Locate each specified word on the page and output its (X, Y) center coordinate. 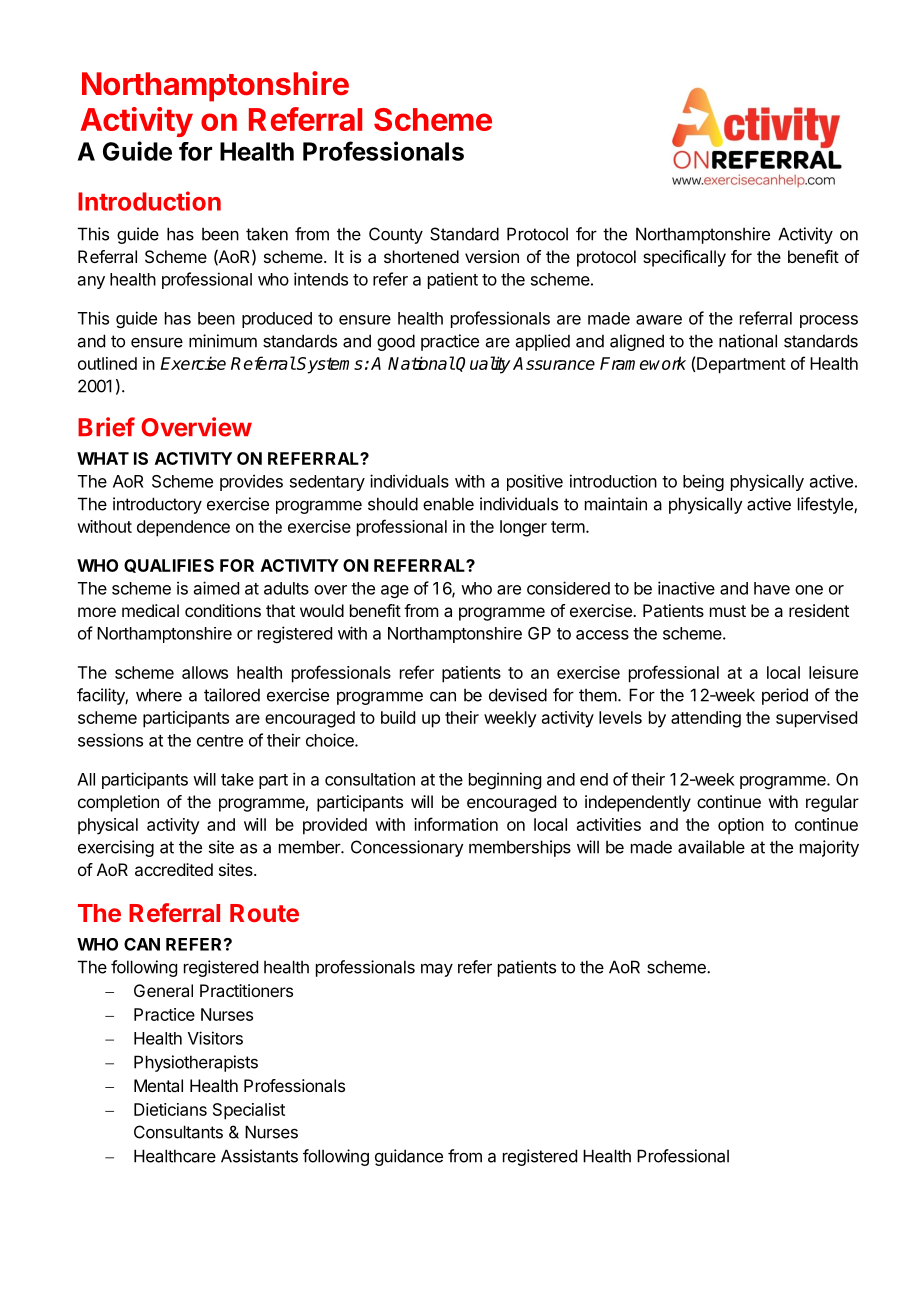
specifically (684, 258)
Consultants (178, 1132)
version (492, 256)
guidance (409, 1157)
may (437, 970)
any (91, 282)
